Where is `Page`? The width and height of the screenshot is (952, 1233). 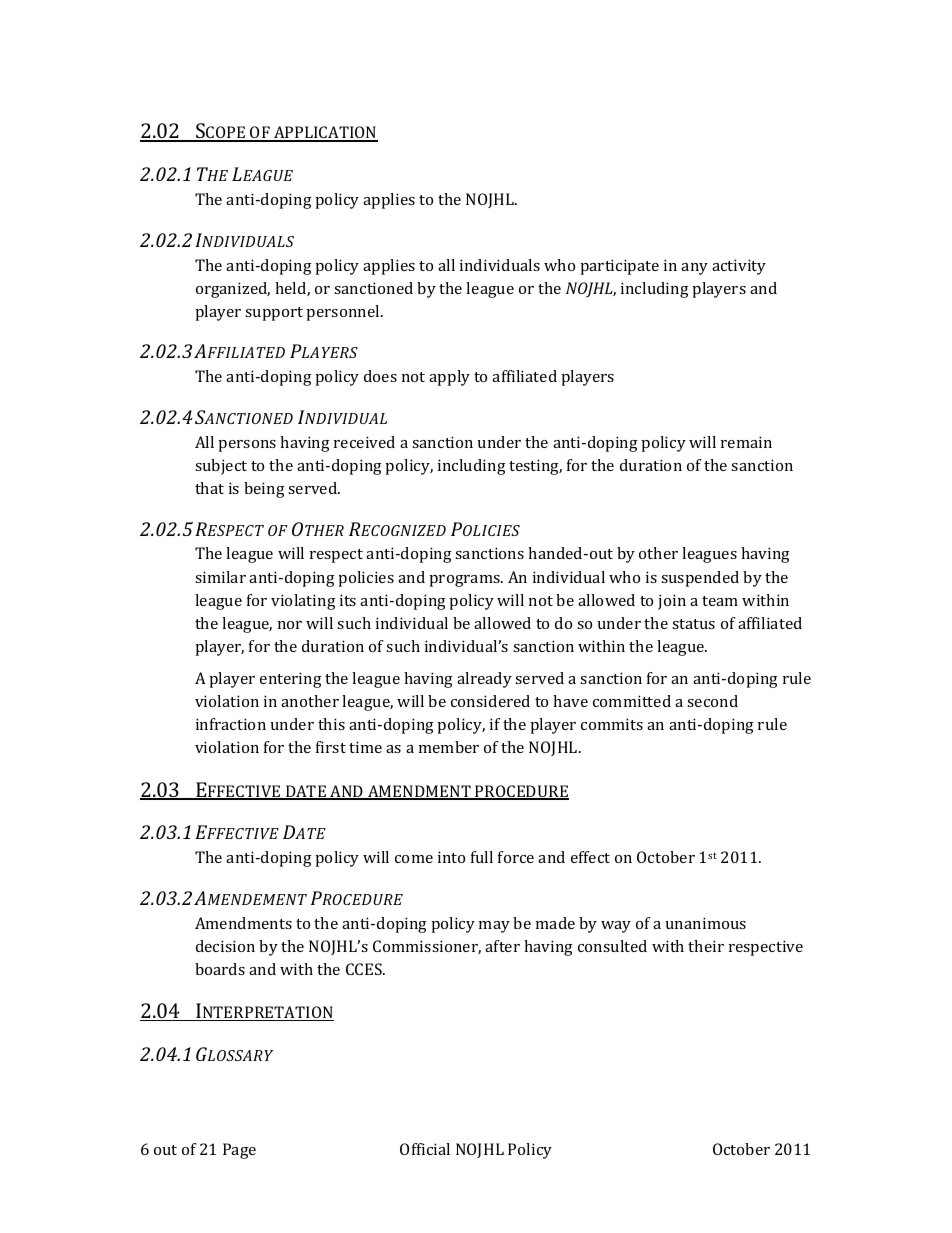 Page is located at coordinates (239, 1151).
